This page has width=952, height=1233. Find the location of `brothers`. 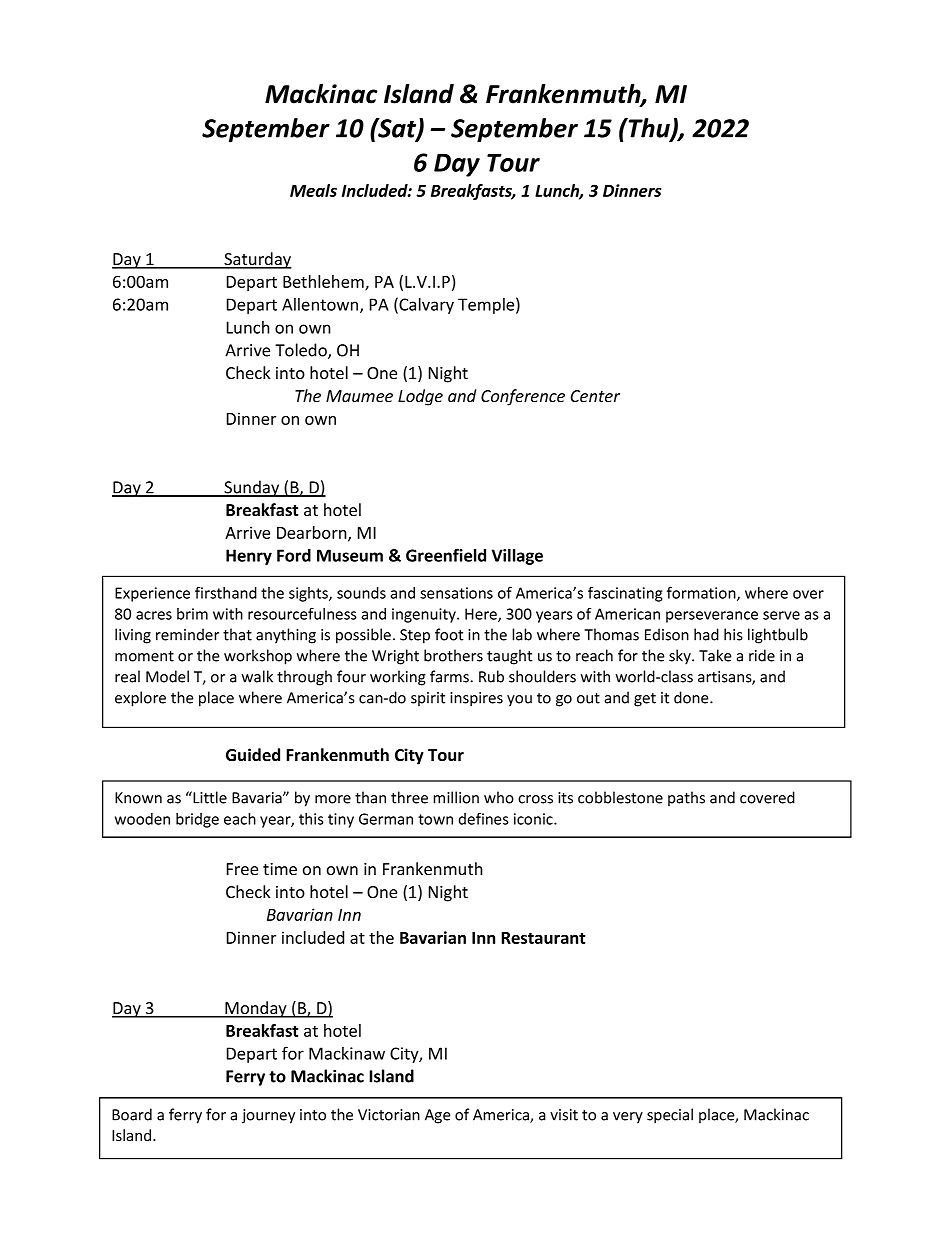

brothers is located at coordinates (453, 655).
